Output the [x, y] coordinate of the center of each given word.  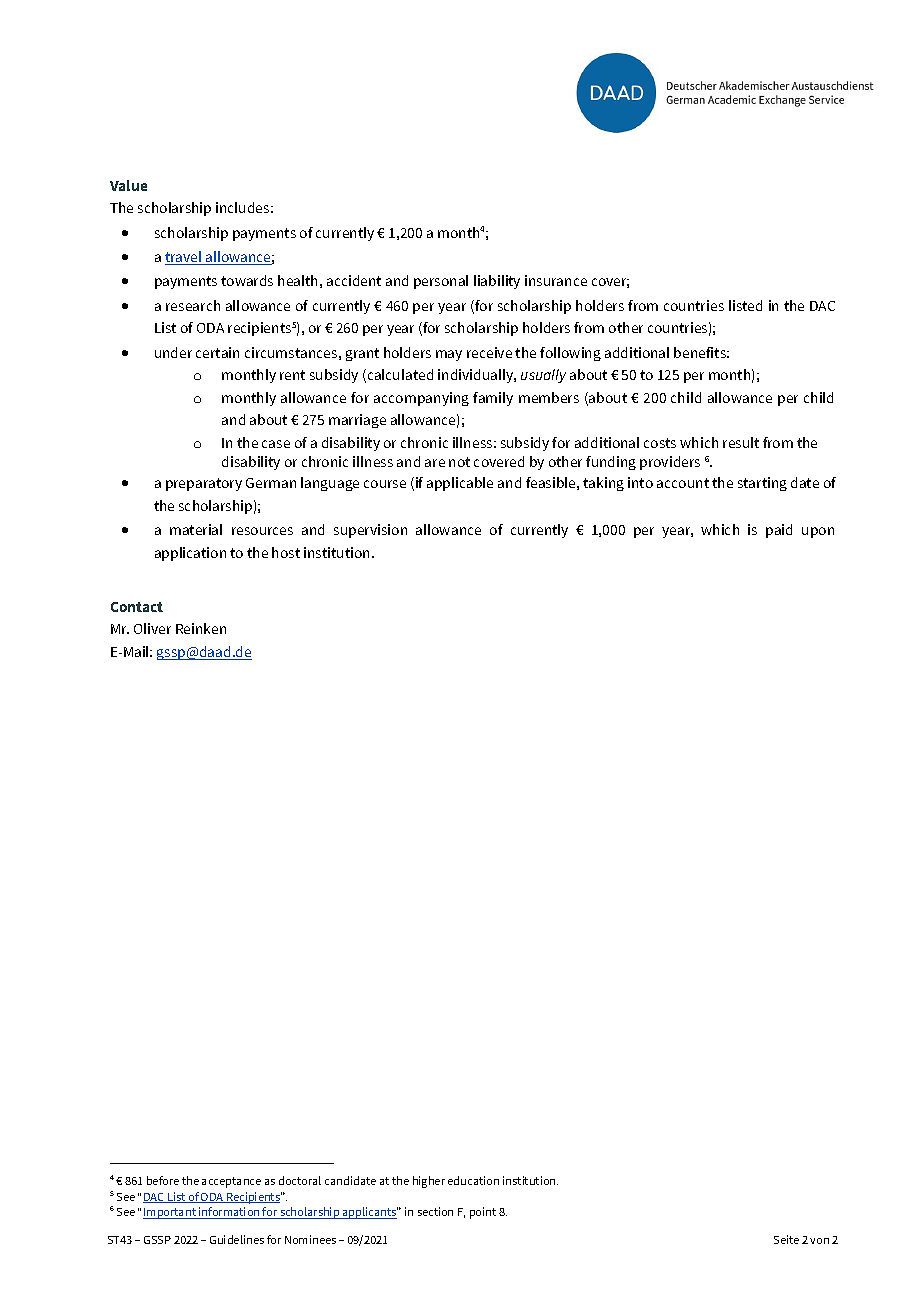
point [483, 1213]
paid [779, 531]
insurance [556, 280]
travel [184, 258]
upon [818, 532]
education [473, 1180]
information [229, 1213]
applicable [460, 484]
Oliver [152, 628]
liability [497, 282]
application [190, 554]
